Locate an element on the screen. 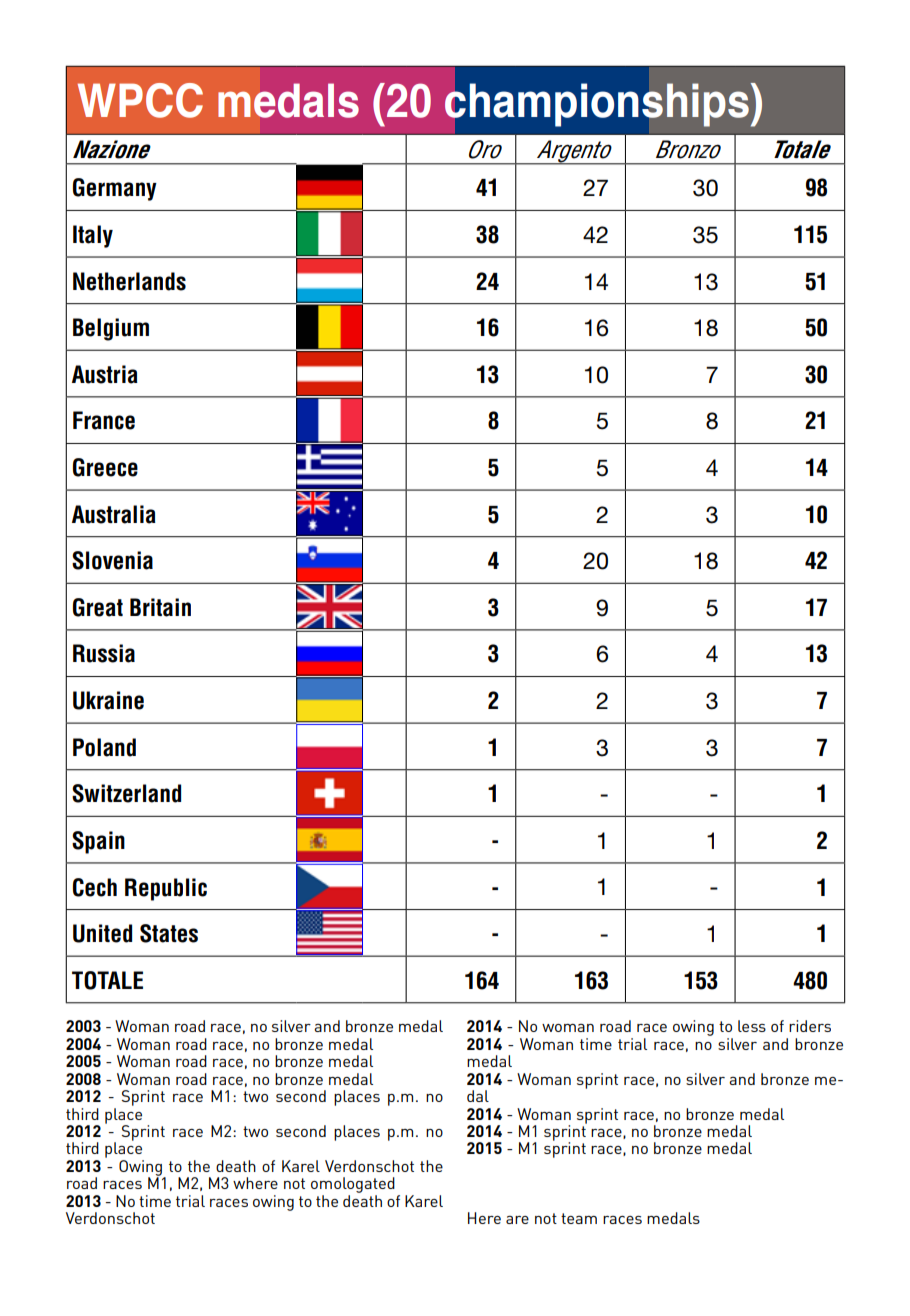 Image resolution: width=910 pixels, height=1316 pixels. Ukraine is located at coordinates (108, 700).
